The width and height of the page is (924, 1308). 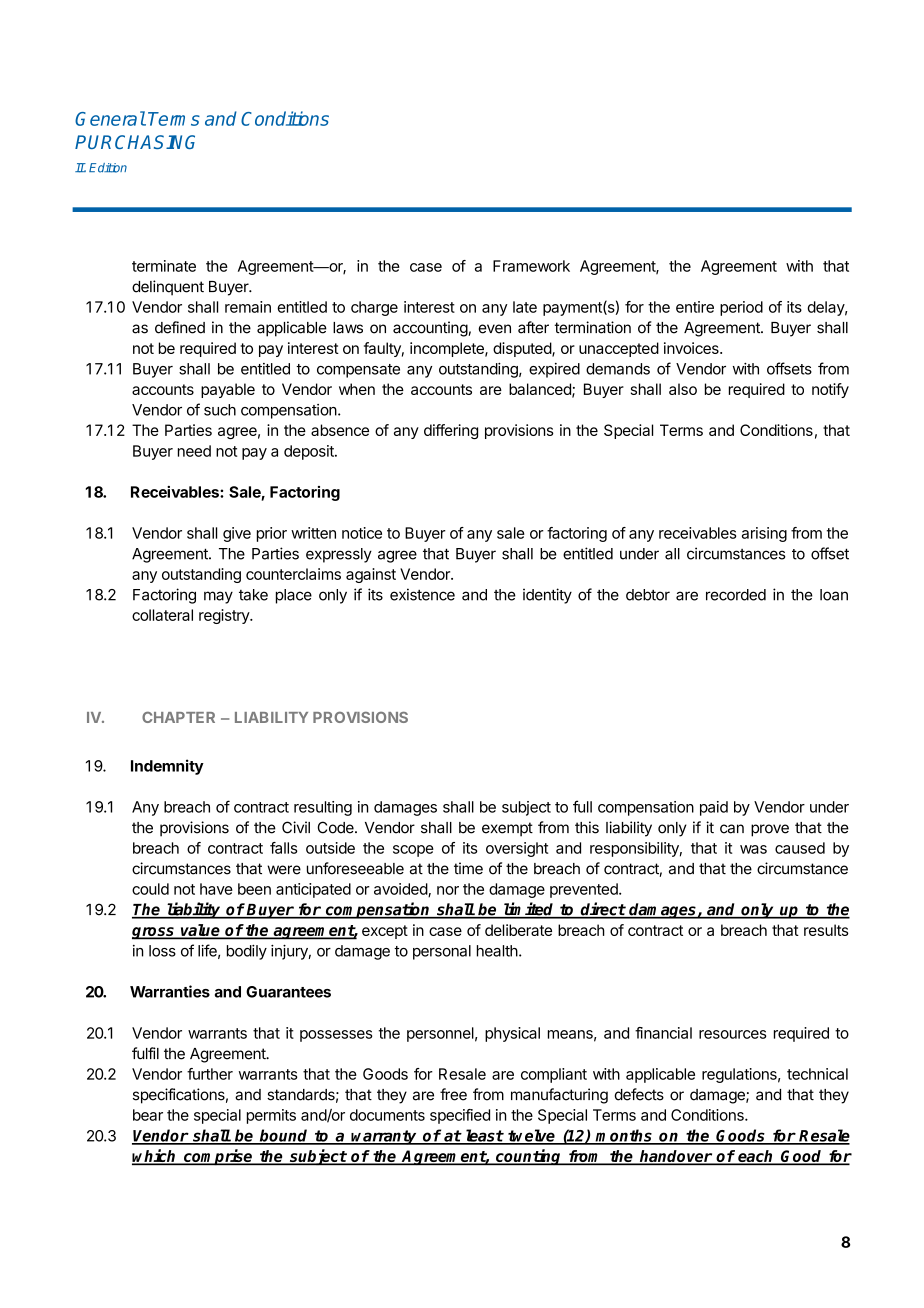 I want to click on specified, so click(x=460, y=1116).
